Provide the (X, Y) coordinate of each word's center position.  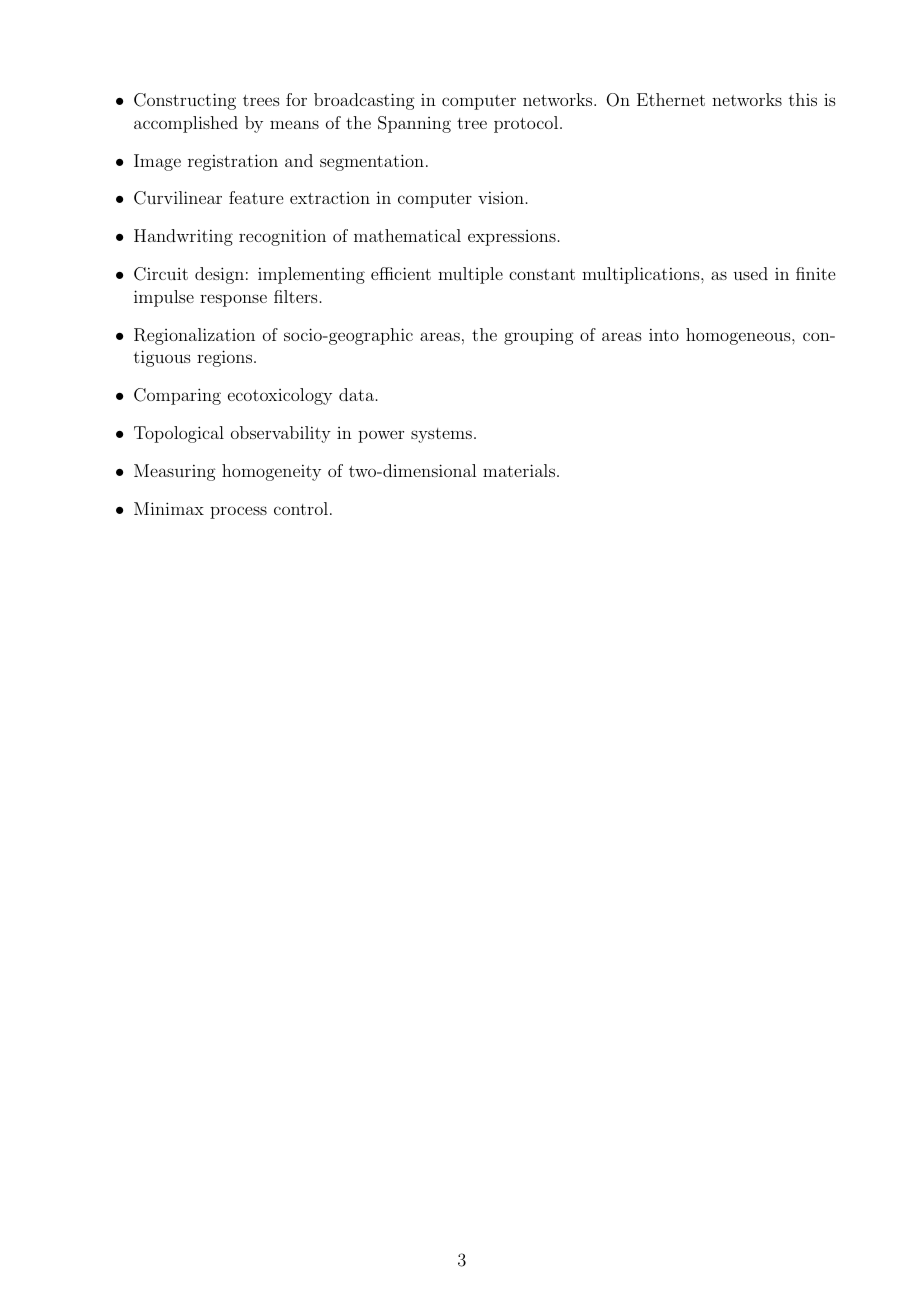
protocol (526, 124)
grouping (539, 336)
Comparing (177, 396)
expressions (512, 238)
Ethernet (671, 99)
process (238, 512)
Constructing (185, 101)
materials (519, 470)
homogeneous (738, 336)
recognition (282, 237)
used (750, 273)
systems (441, 435)
